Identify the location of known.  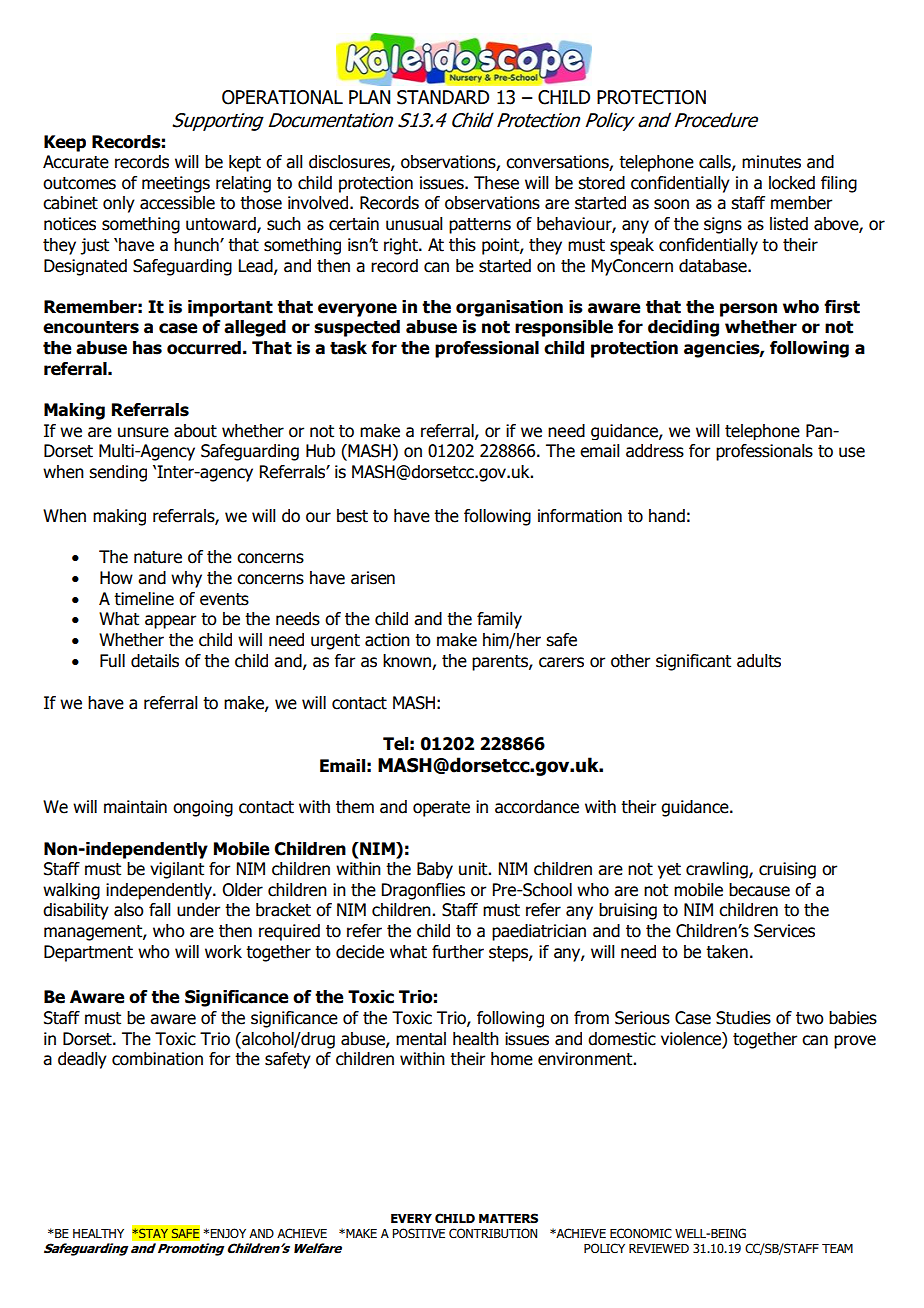
(408, 662).
